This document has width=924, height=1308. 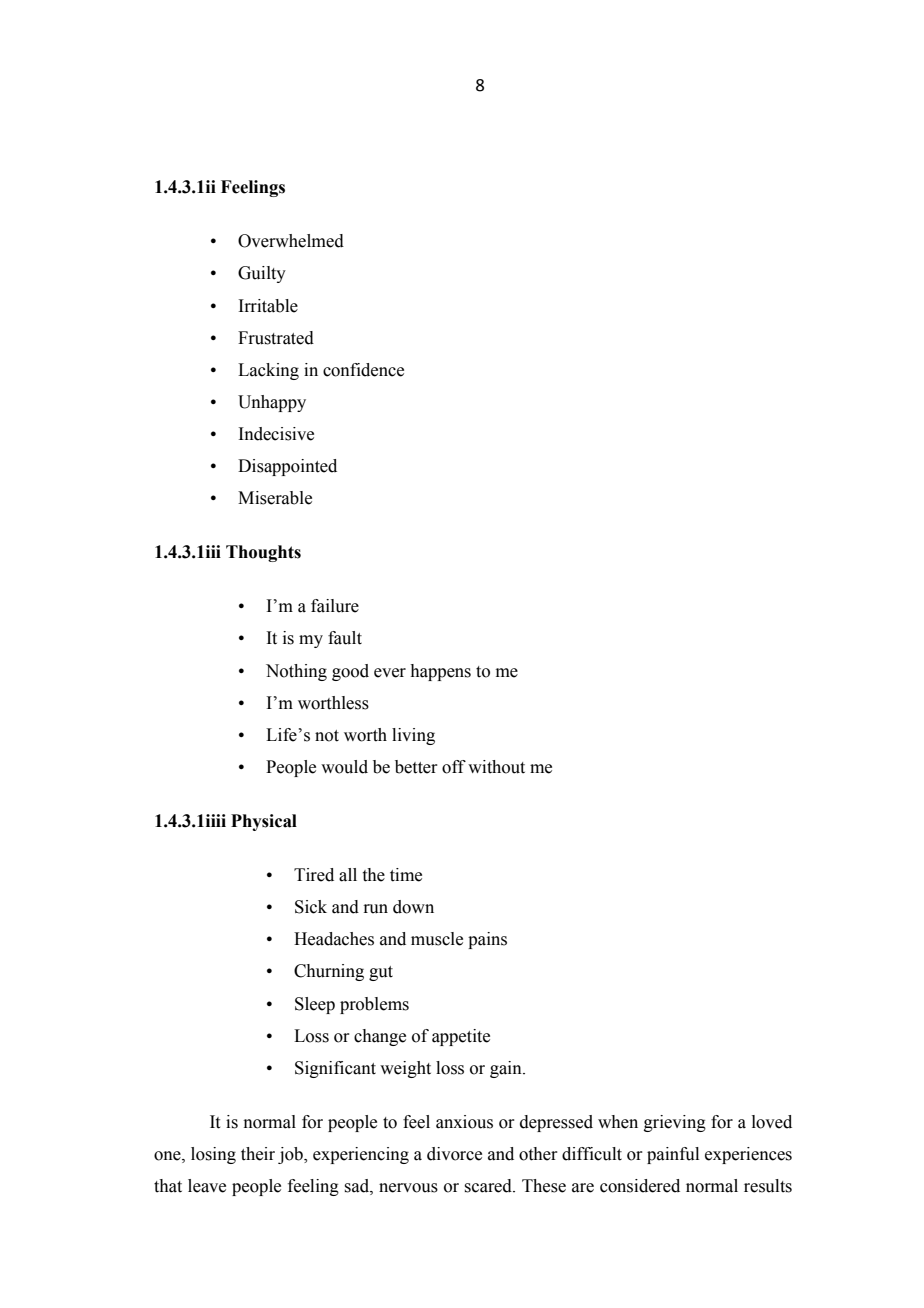 What do you see at coordinates (454, 1154) in the document?
I see `divorce` at bounding box center [454, 1154].
